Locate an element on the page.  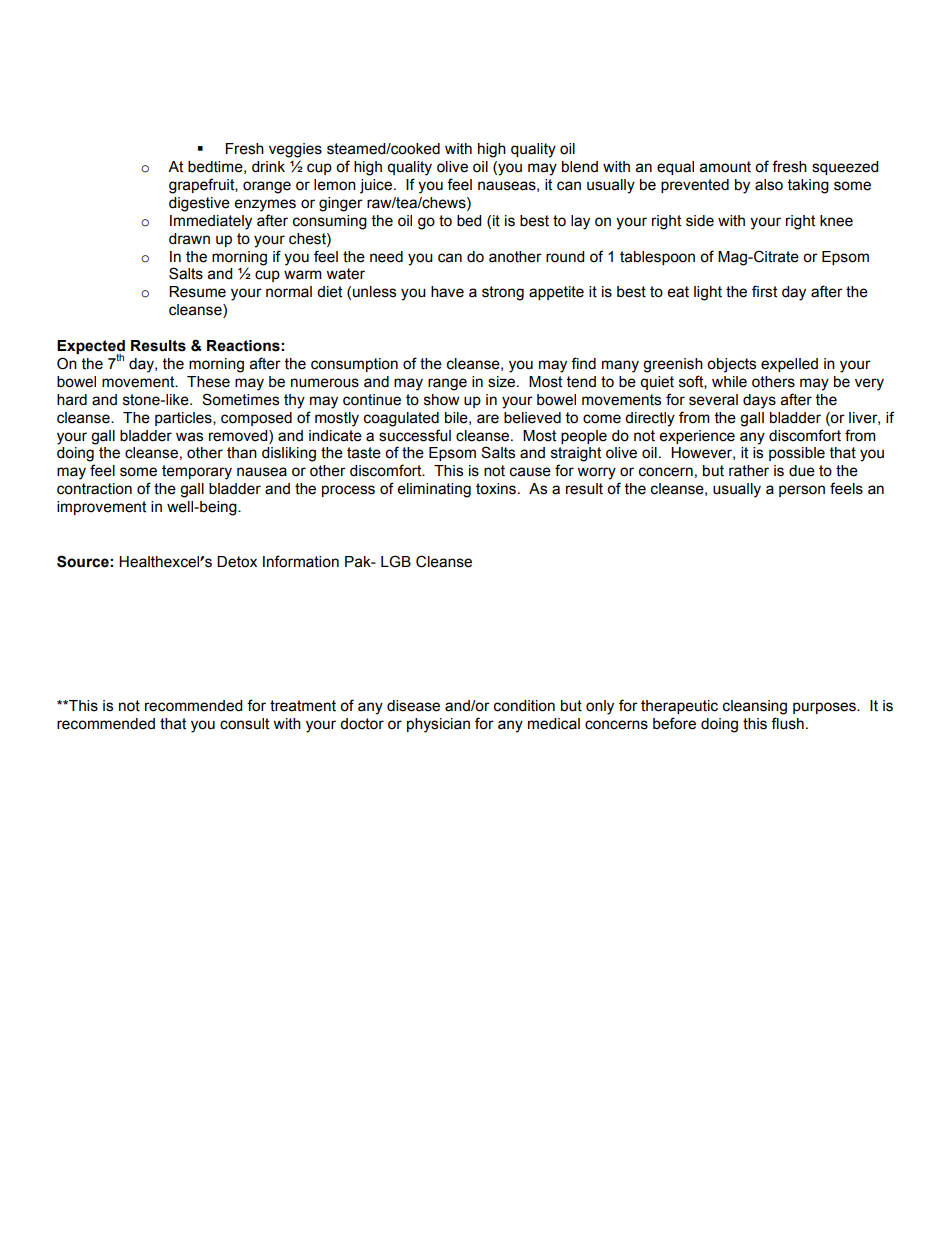
juice is located at coordinates (376, 186).
